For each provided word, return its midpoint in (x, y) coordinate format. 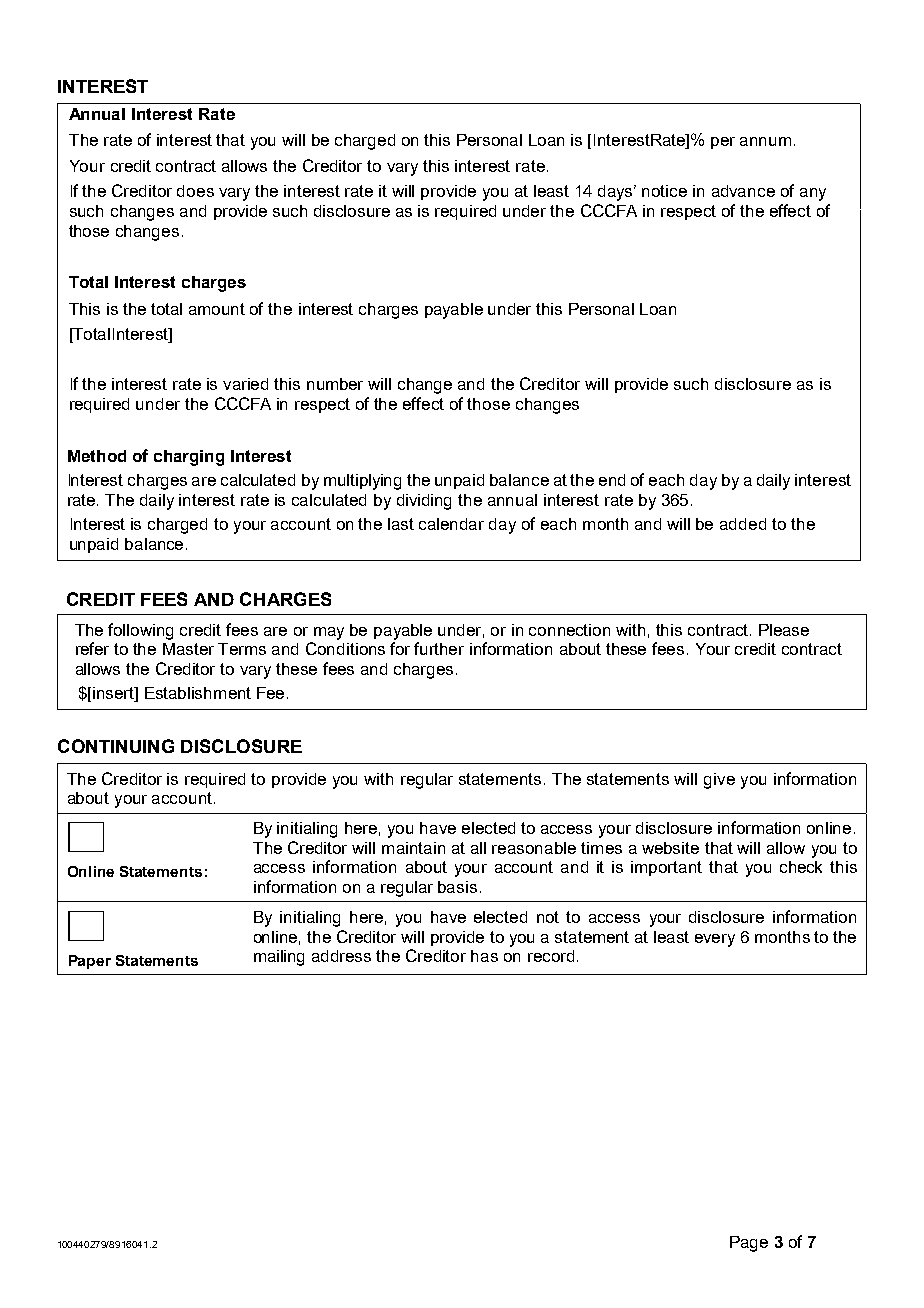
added (743, 524)
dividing (424, 502)
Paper (90, 962)
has (484, 956)
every (715, 940)
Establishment (198, 693)
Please (784, 630)
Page (749, 1244)
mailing (279, 958)
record (551, 956)
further (439, 648)
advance (743, 191)
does (195, 191)
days (616, 193)
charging (189, 458)
